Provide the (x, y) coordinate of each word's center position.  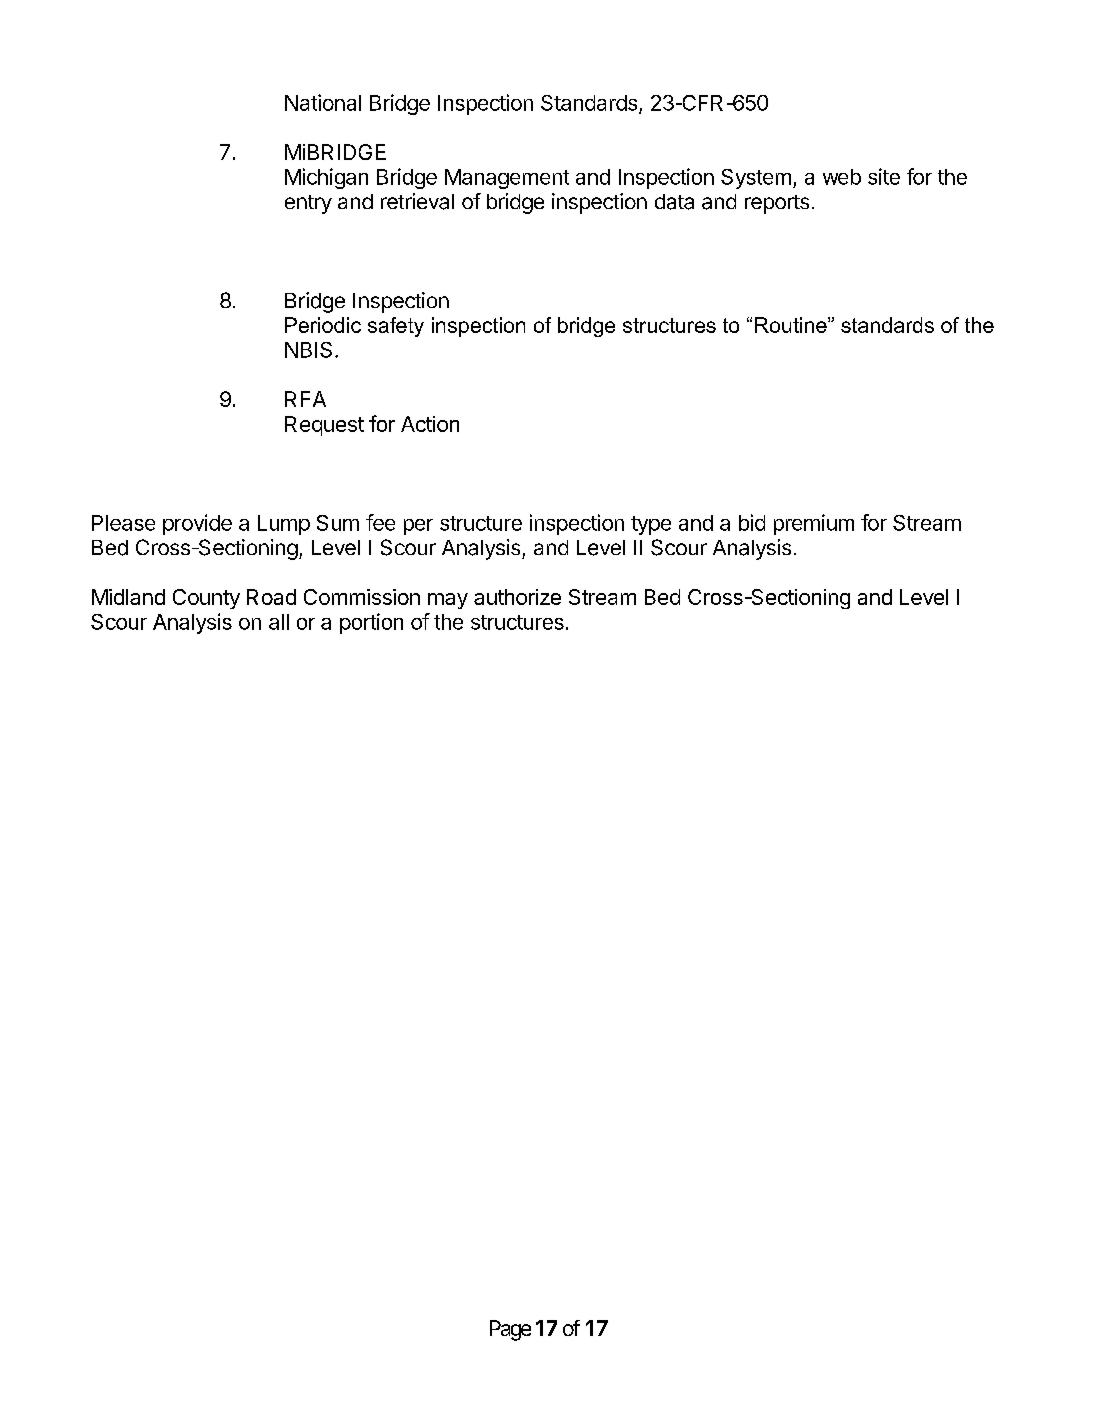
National (323, 102)
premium (814, 524)
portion (371, 623)
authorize (517, 597)
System (756, 179)
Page (510, 1330)
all (279, 622)
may (448, 601)
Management (507, 179)
